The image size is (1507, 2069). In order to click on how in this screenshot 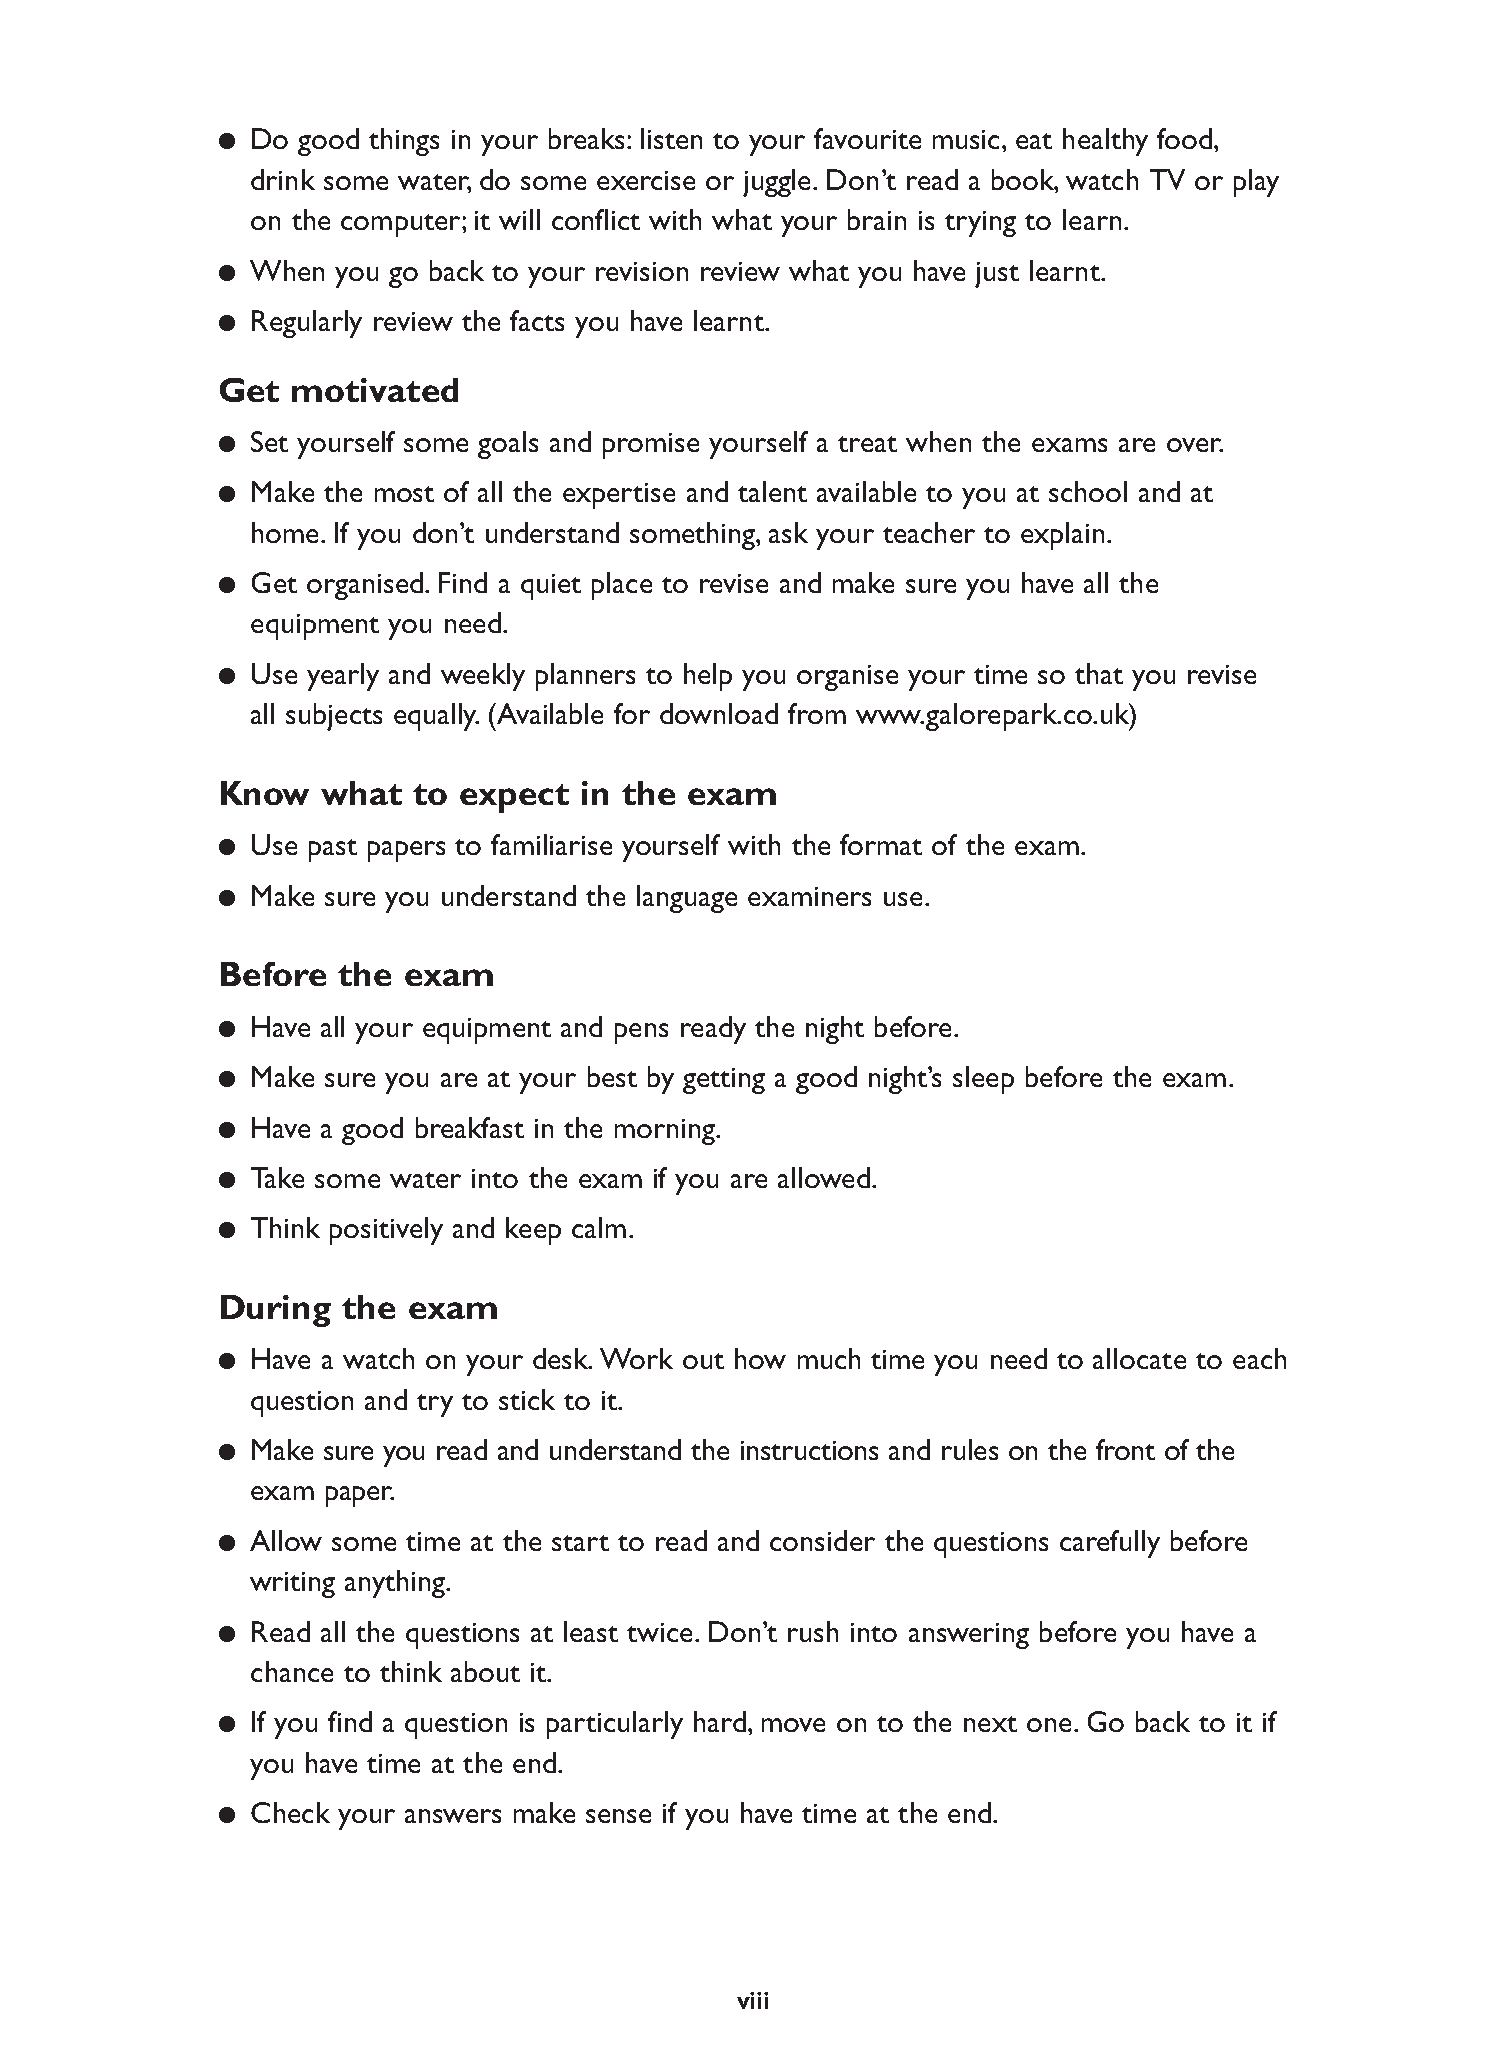, I will do `click(760, 1358)`.
